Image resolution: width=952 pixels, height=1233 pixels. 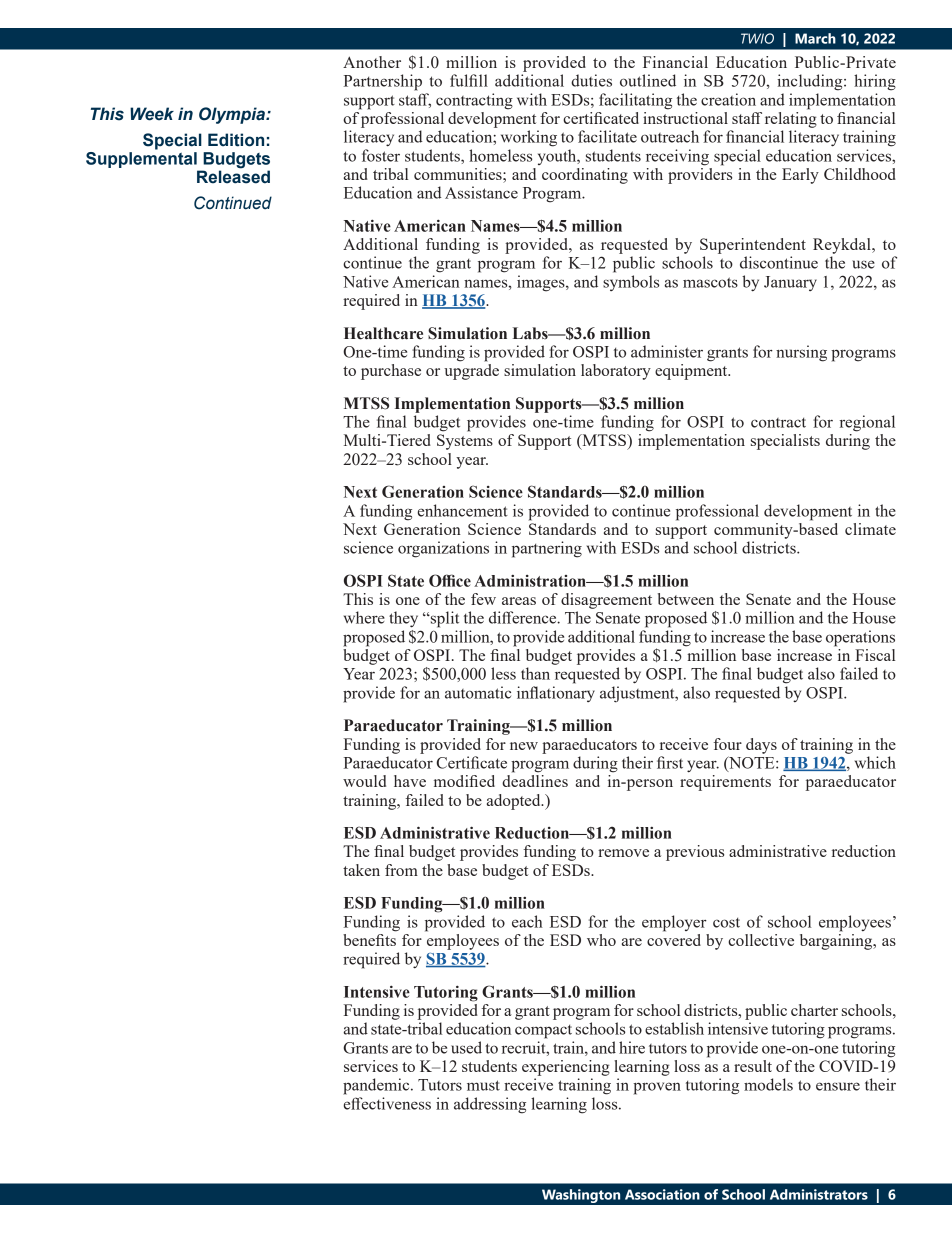 I want to click on collective, so click(x=761, y=940).
